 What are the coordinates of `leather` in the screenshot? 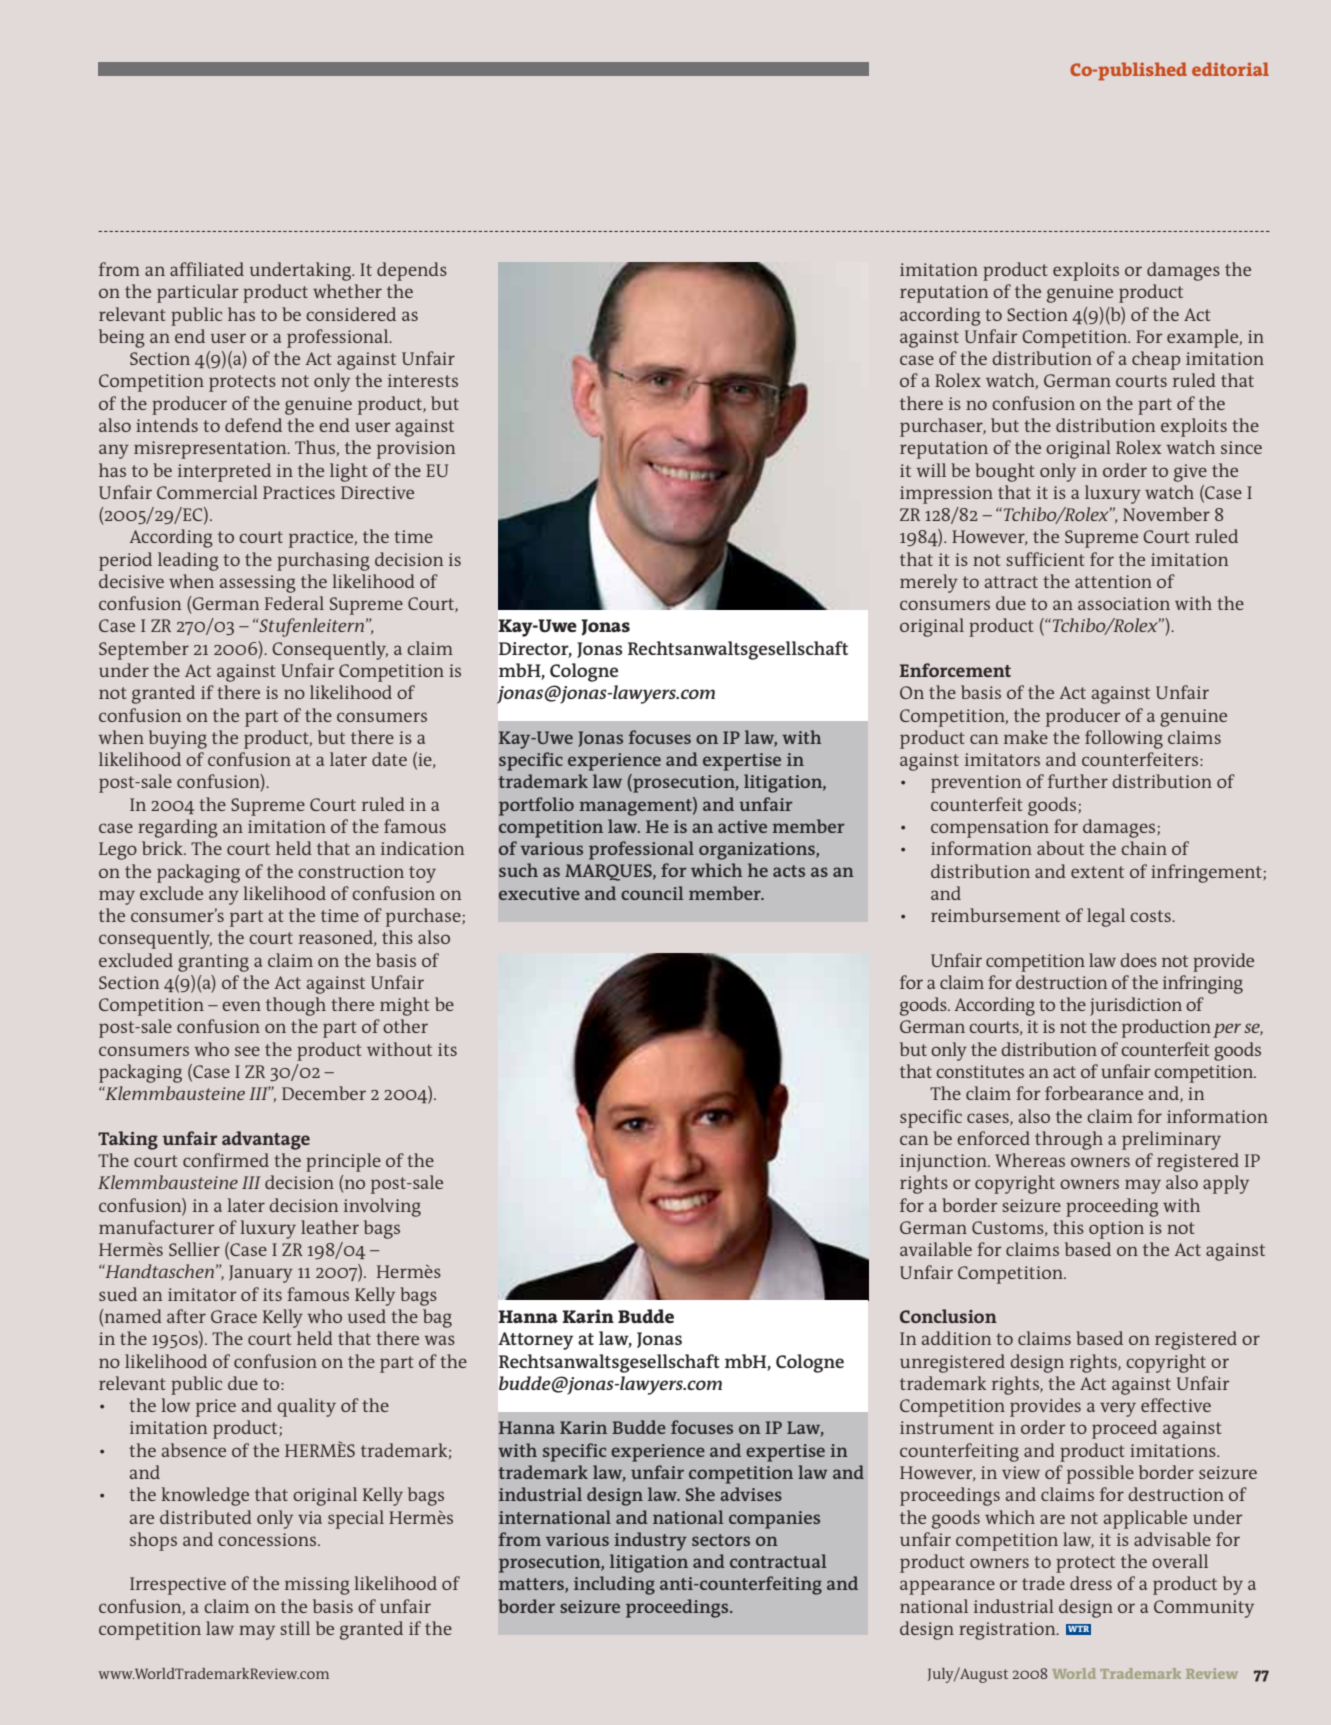 It's located at (330, 1227).
